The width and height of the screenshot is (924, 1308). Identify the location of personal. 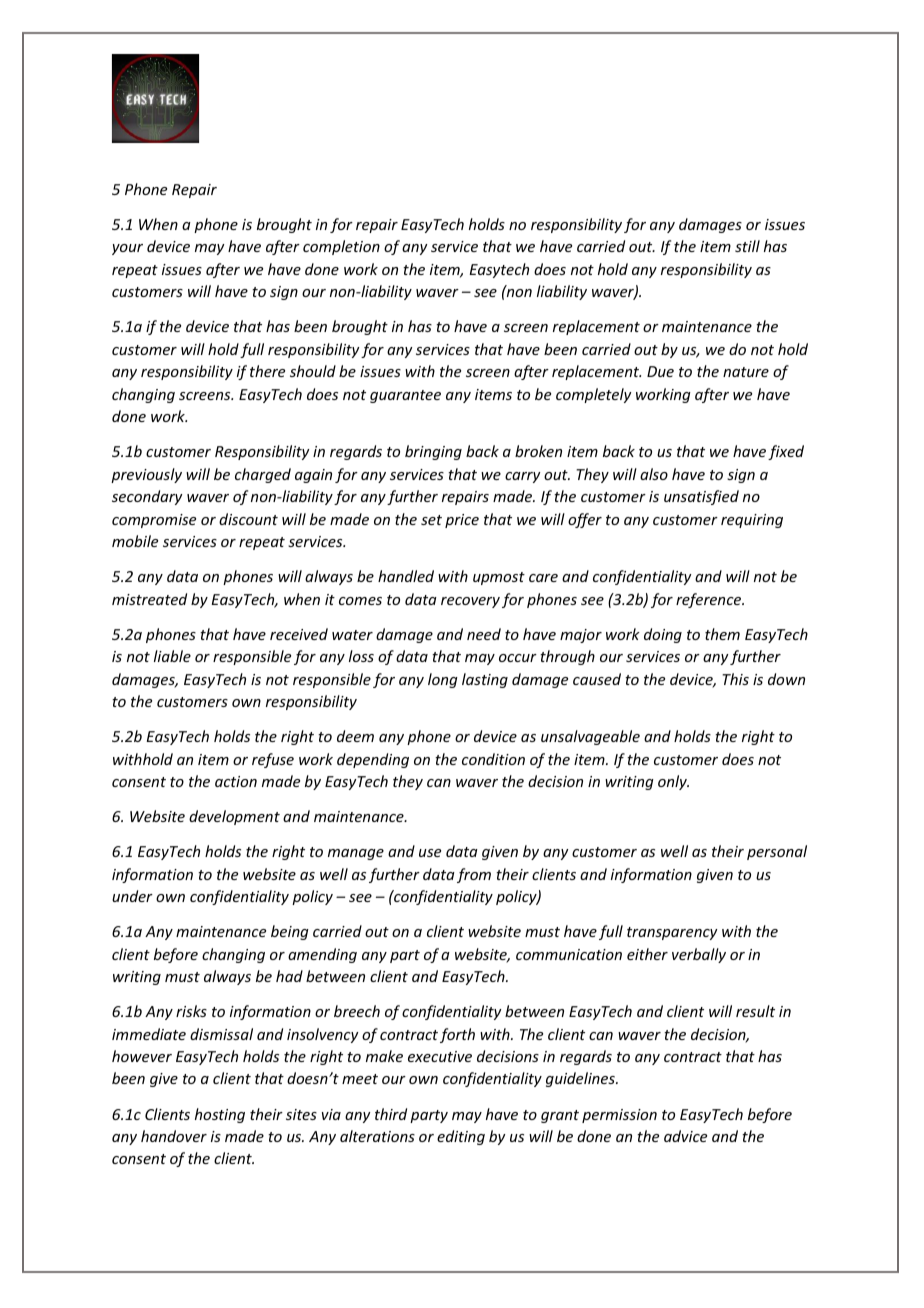
(777, 852).
